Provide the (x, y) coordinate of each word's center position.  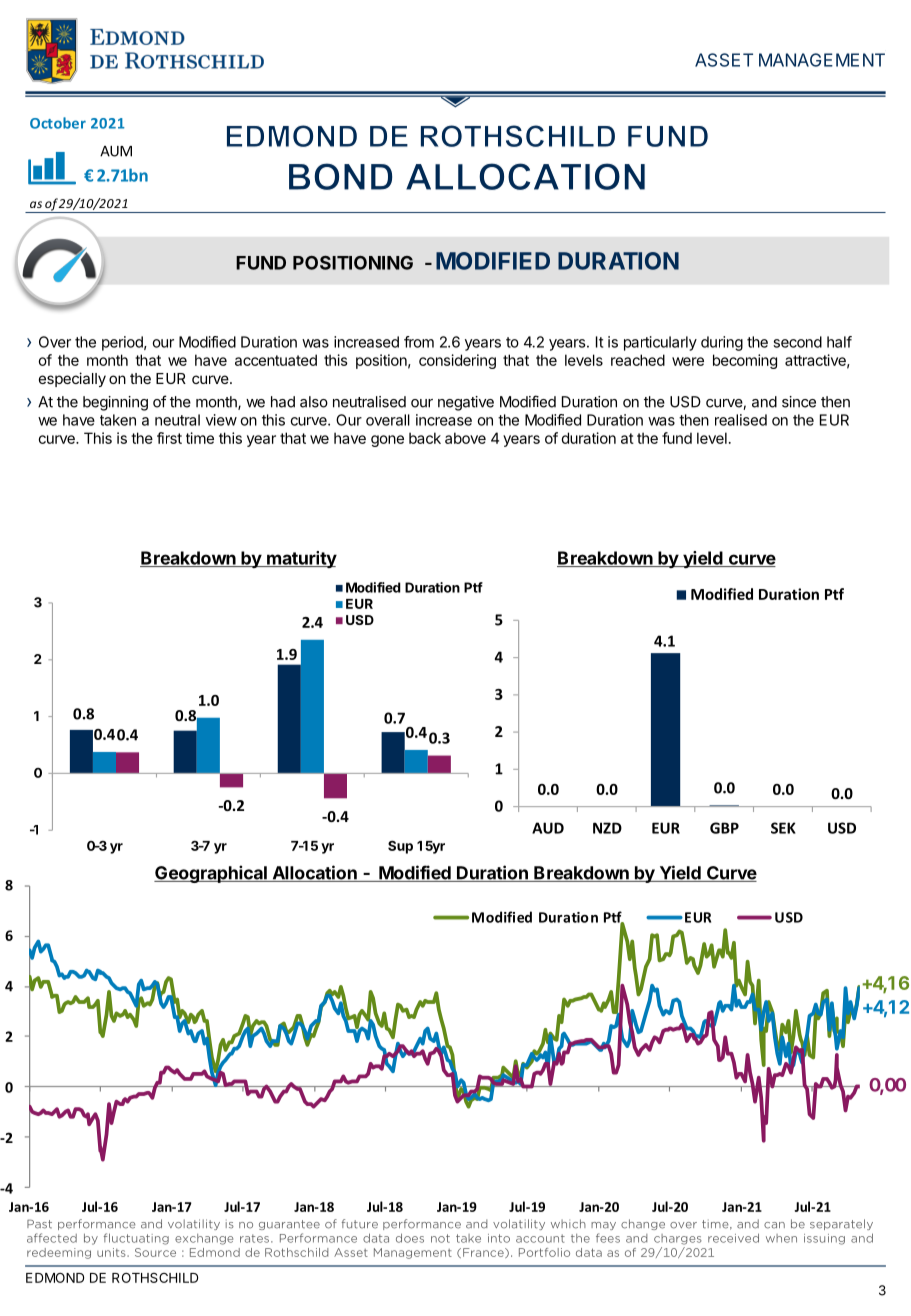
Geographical (211, 874)
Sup (400, 847)
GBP (724, 828)
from (419, 342)
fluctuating (136, 1239)
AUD (548, 828)
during (722, 343)
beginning (115, 403)
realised (741, 420)
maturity (301, 559)
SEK (783, 828)
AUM (116, 151)
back (425, 438)
